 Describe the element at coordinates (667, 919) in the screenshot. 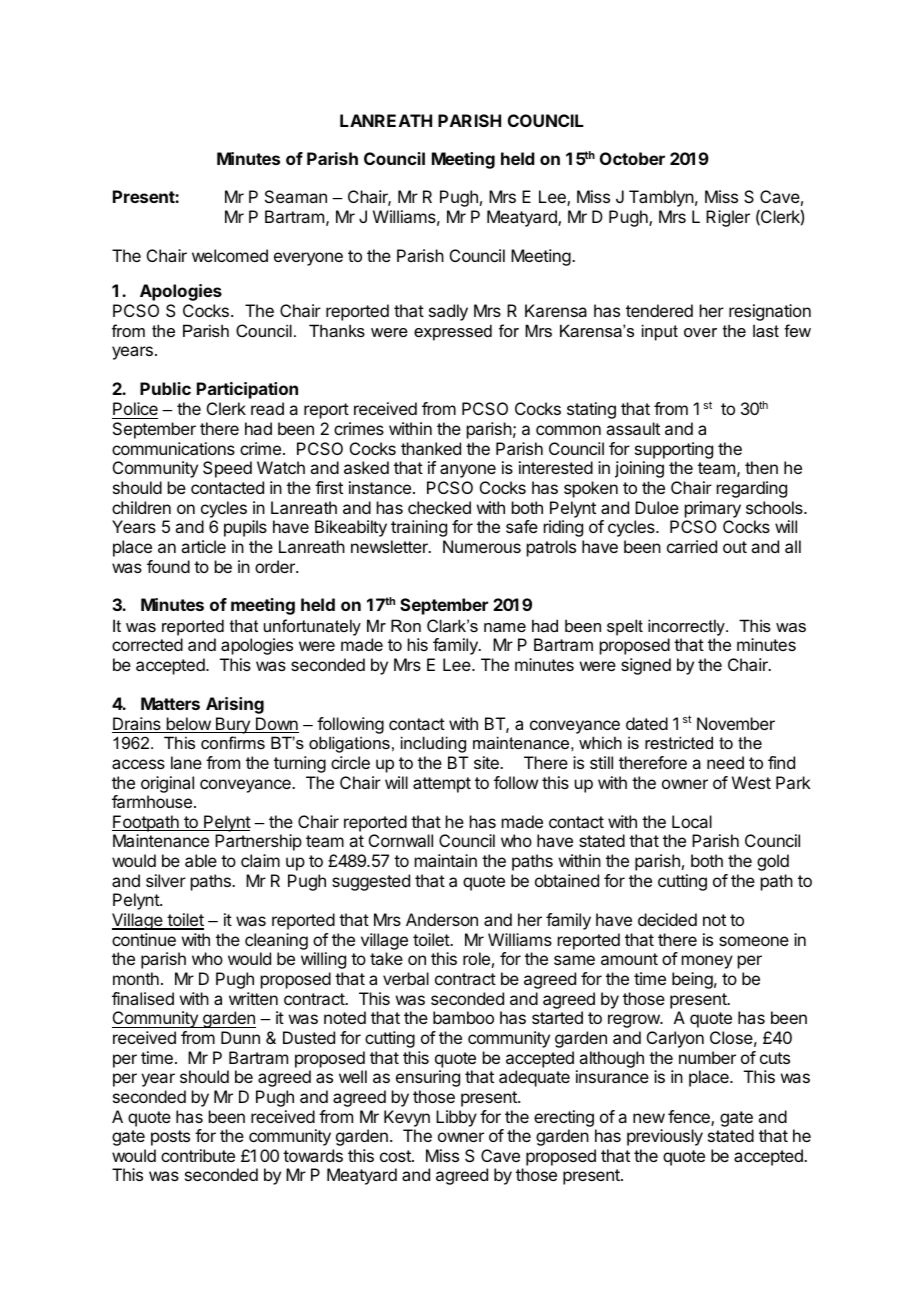

I see `decided` at that location.
